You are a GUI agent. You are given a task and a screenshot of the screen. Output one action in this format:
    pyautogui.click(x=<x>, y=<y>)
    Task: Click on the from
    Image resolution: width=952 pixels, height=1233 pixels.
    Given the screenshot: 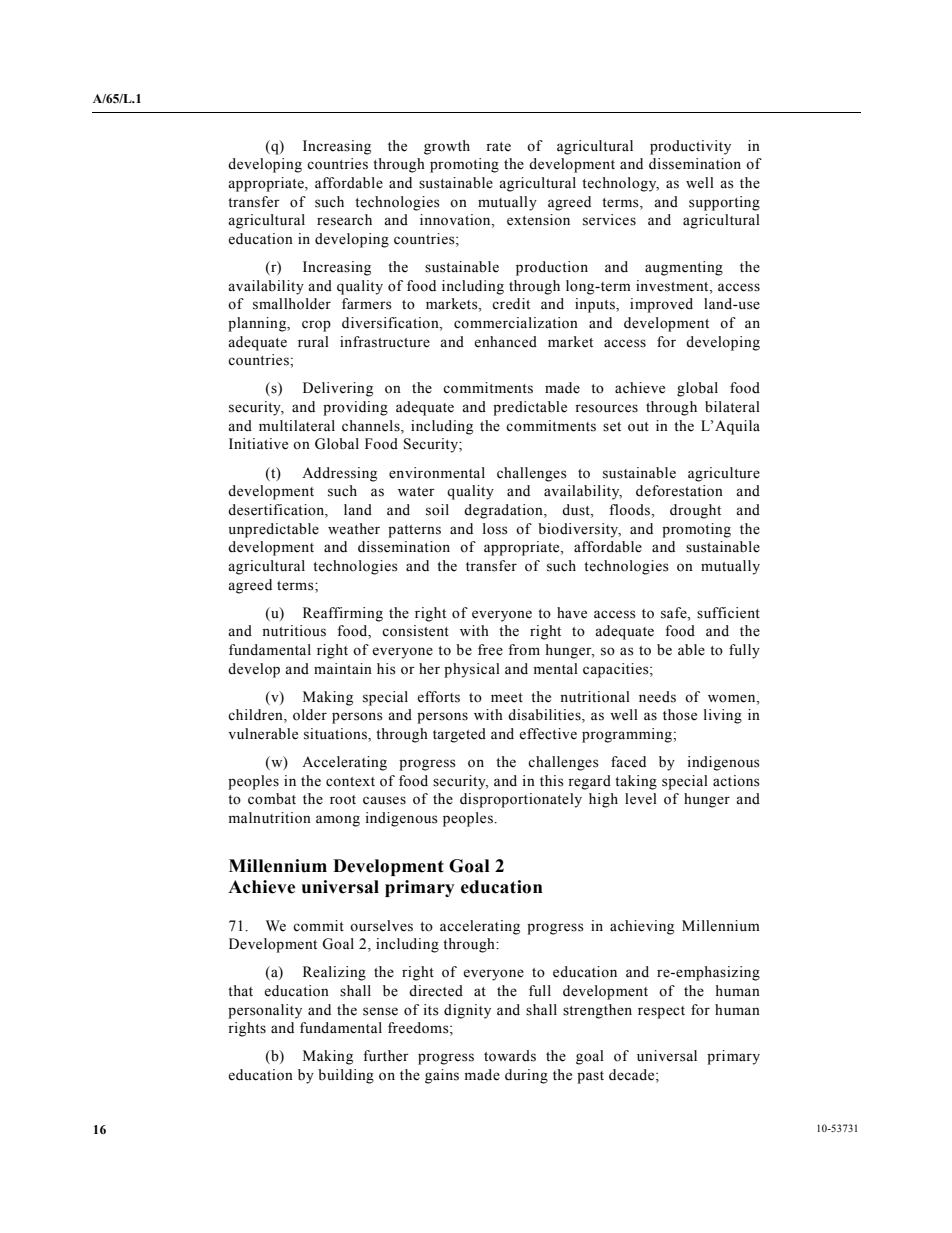 What is the action you would take?
    pyautogui.click(x=524, y=650)
